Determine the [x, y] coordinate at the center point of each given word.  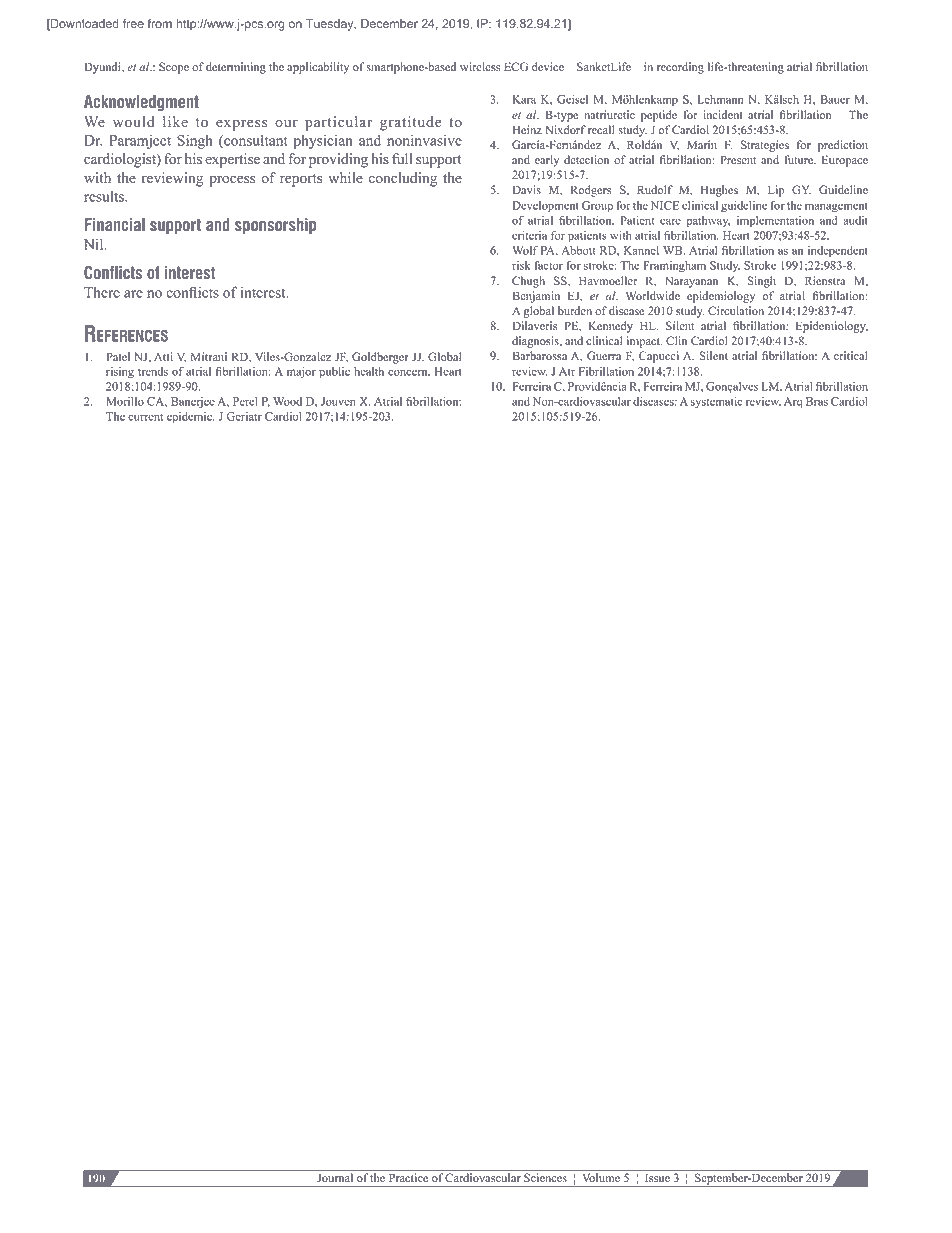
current [145, 417]
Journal [335, 1177]
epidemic [190, 418]
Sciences [545, 1177]
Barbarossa [540, 355]
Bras [817, 401]
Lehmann [720, 99]
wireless [480, 66]
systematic [716, 402]
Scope [174, 68]
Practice [408, 1177]
